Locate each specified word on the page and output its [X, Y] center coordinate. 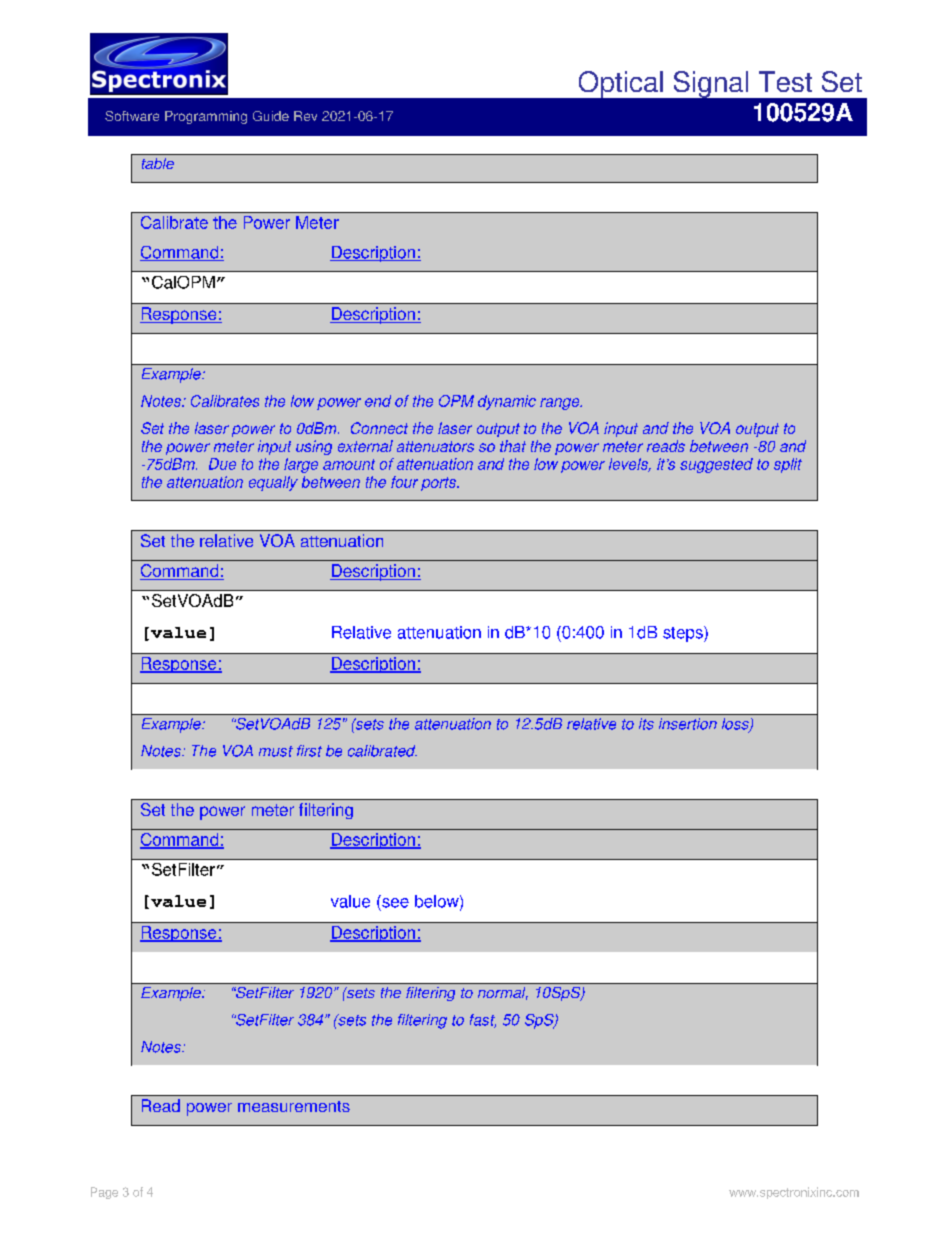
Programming [206, 117]
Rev [305, 116]
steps [684, 634]
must [276, 751]
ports [439, 484]
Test [785, 81]
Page [104, 1193]
